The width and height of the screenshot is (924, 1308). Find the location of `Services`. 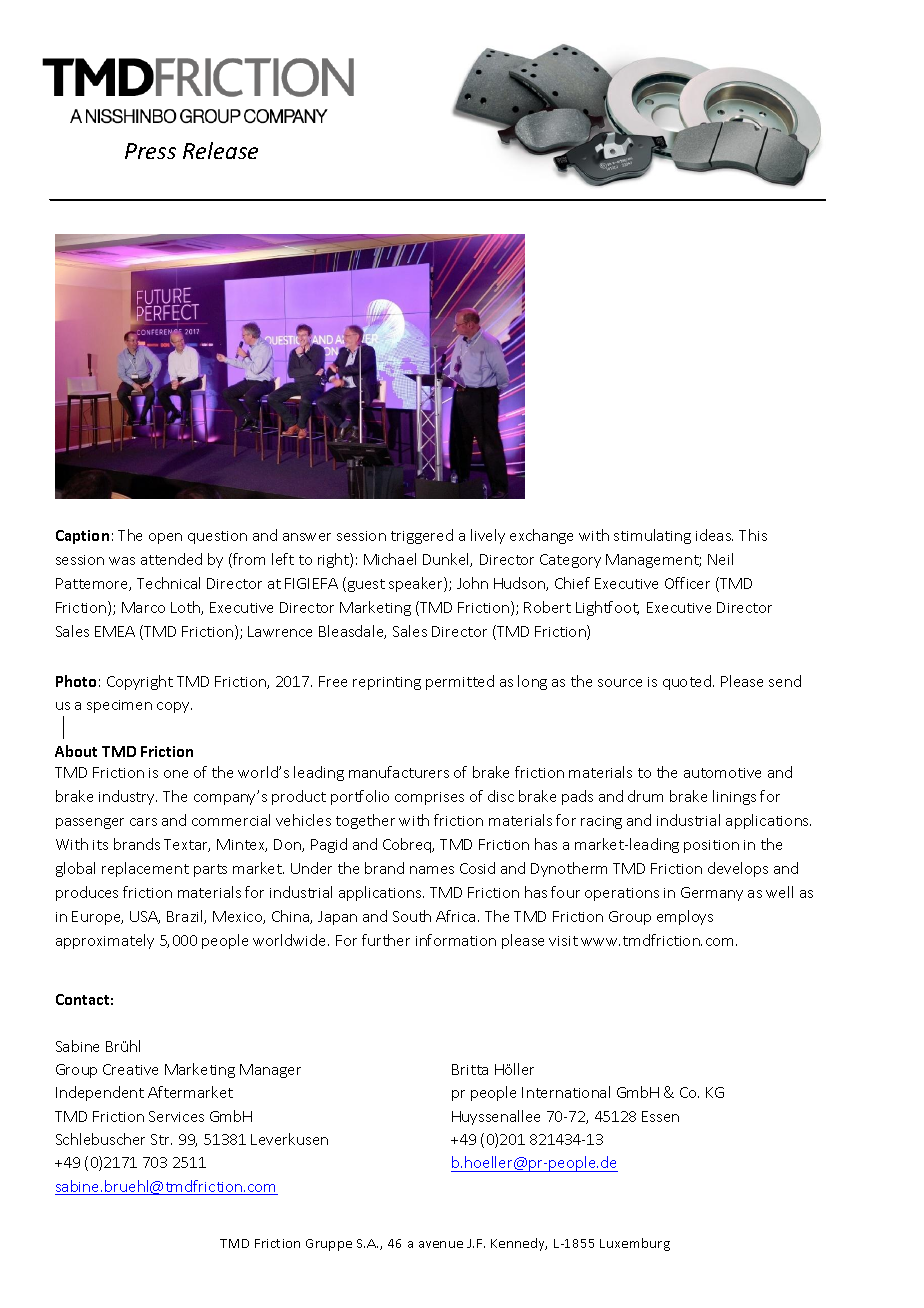

Services is located at coordinates (176, 1116).
